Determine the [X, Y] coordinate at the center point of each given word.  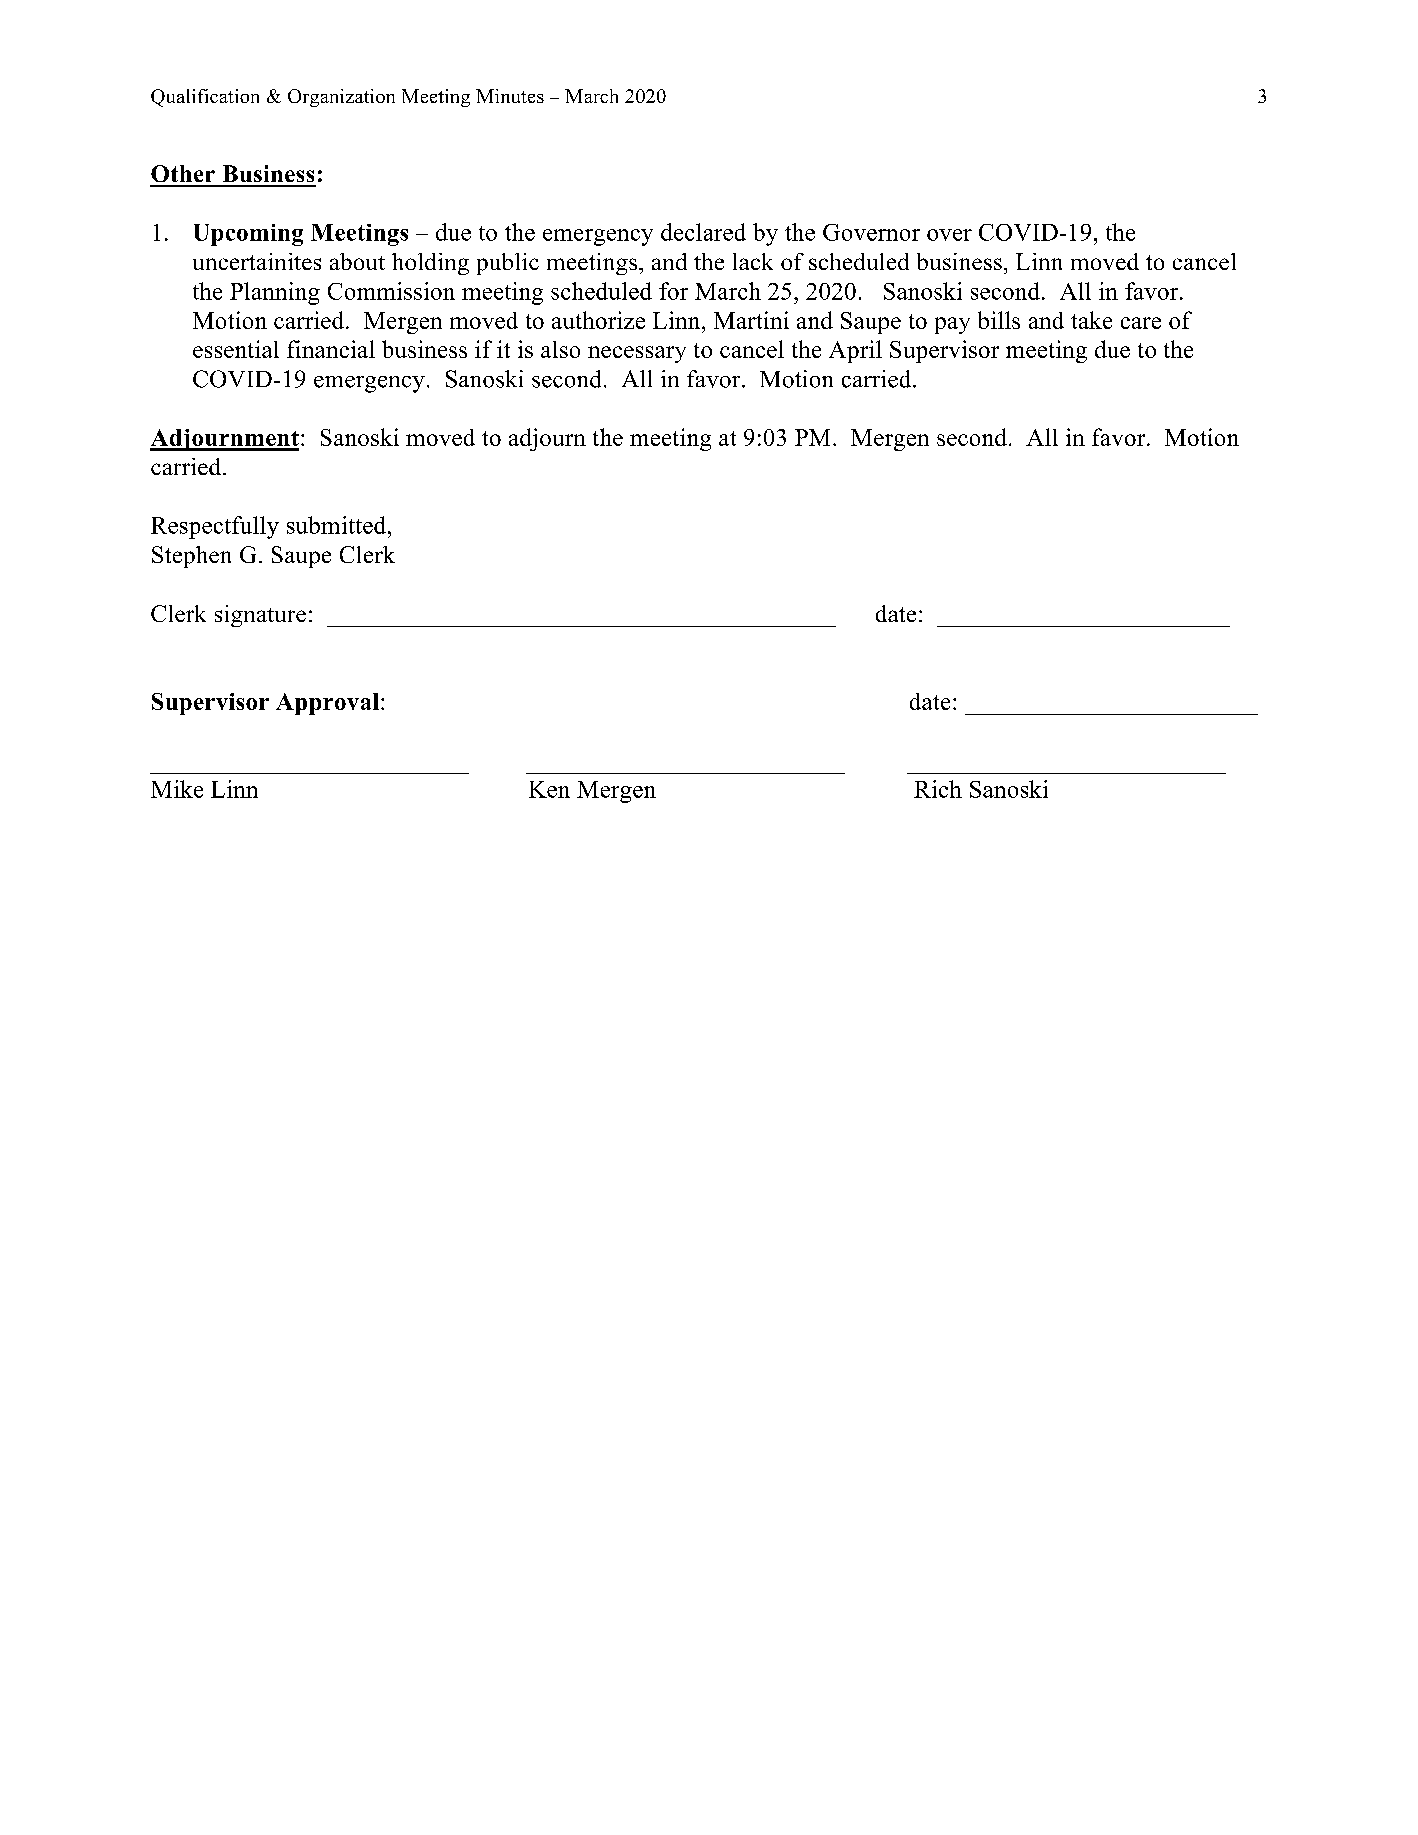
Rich [938, 789]
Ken [549, 789]
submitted [338, 525]
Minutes [510, 96]
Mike [177, 789]
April [855, 351]
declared [703, 232]
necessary [637, 354]
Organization [341, 98]
